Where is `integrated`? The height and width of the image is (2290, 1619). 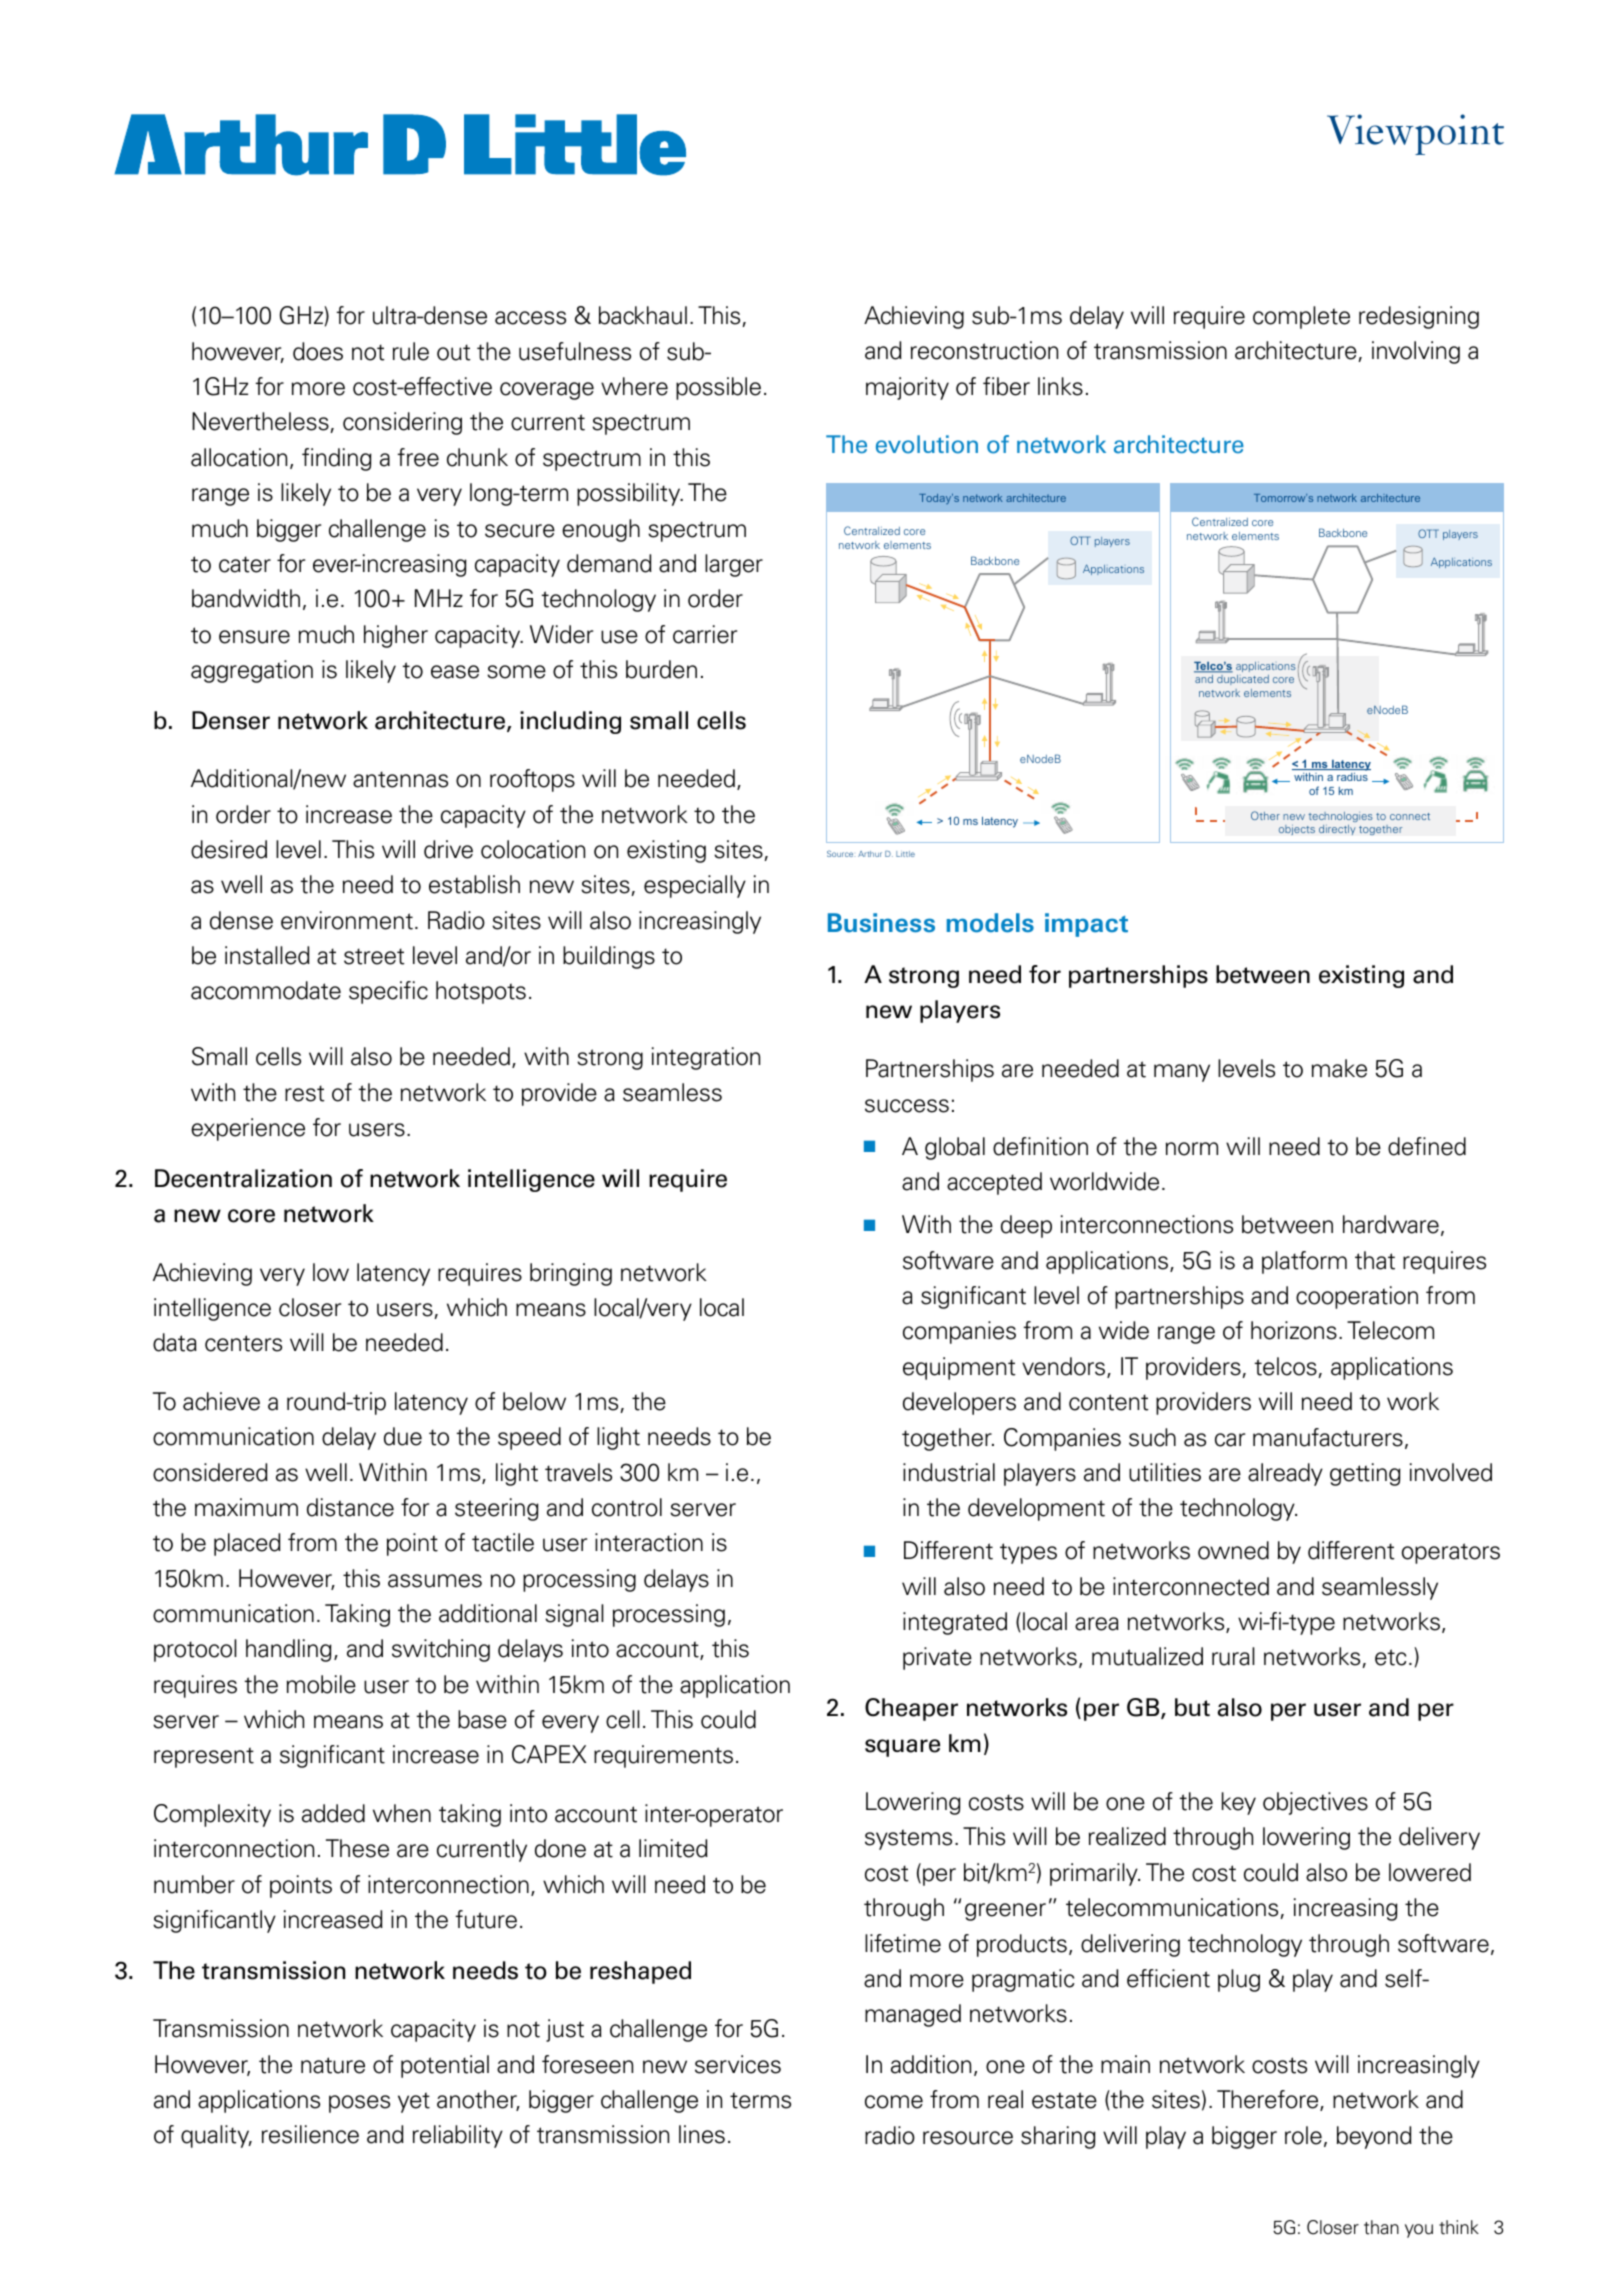
integrated is located at coordinates (955, 1623).
